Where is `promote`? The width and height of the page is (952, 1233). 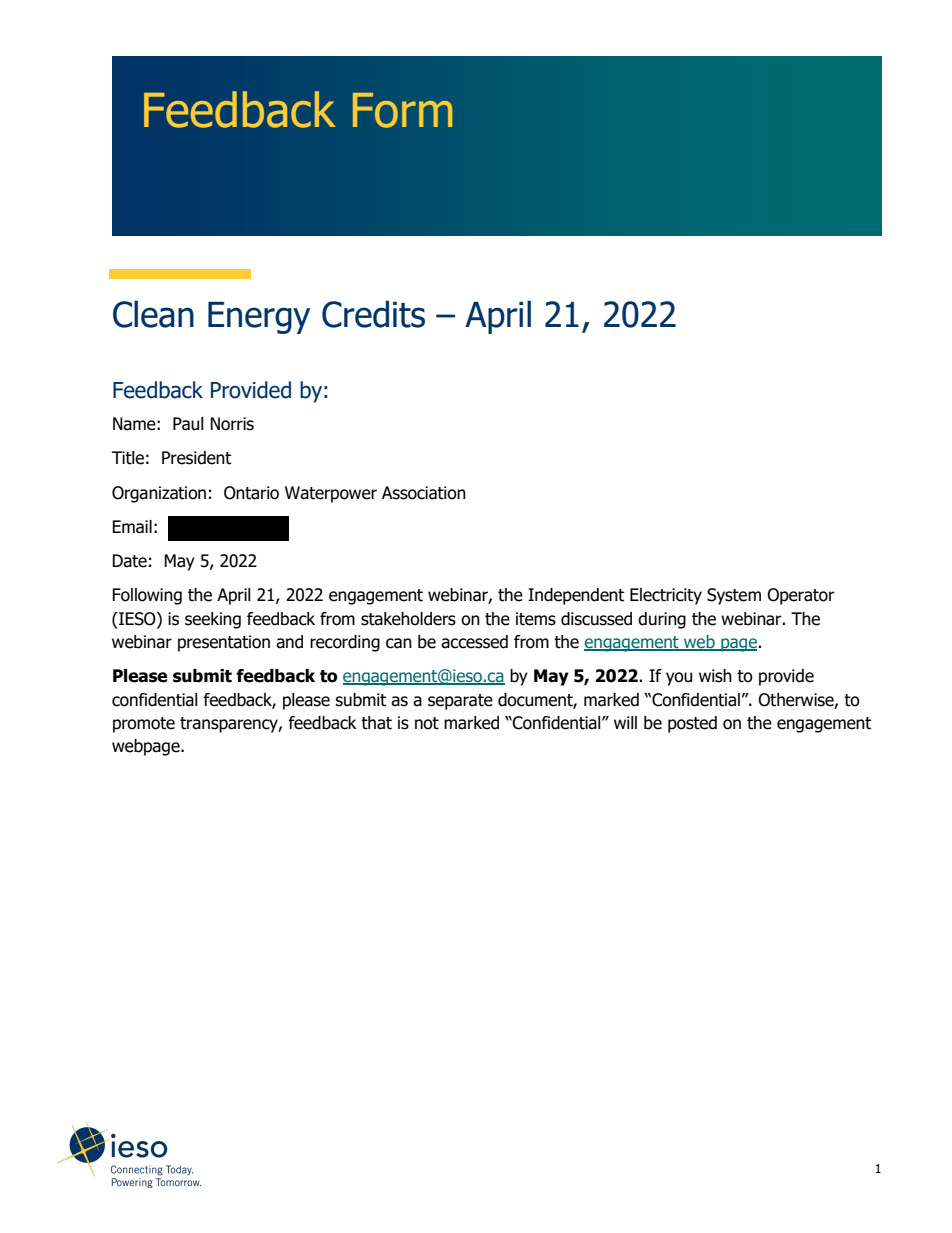 promote is located at coordinates (144, 725).
